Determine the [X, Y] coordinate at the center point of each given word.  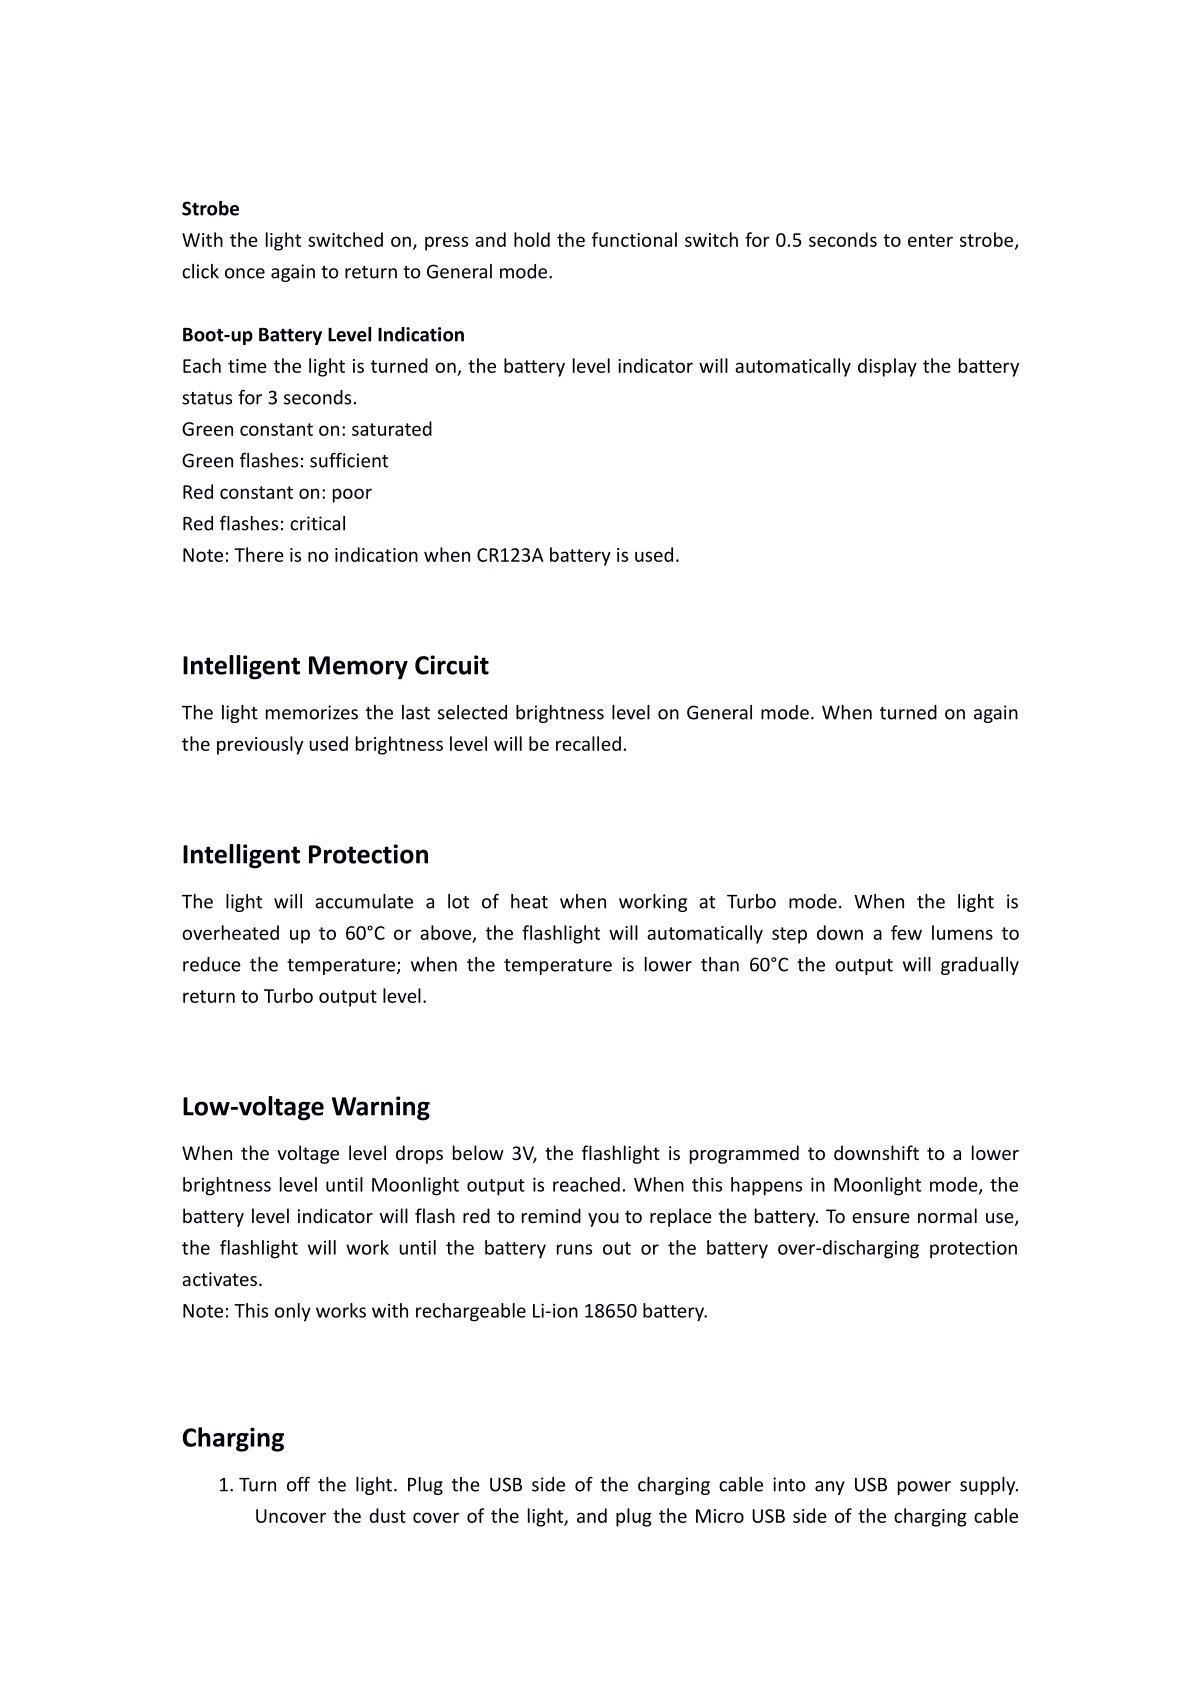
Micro [720, 1516]
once [245, 273]
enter [930, 240]
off [298, 1484]
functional [634, 239]
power [924, 1488]
